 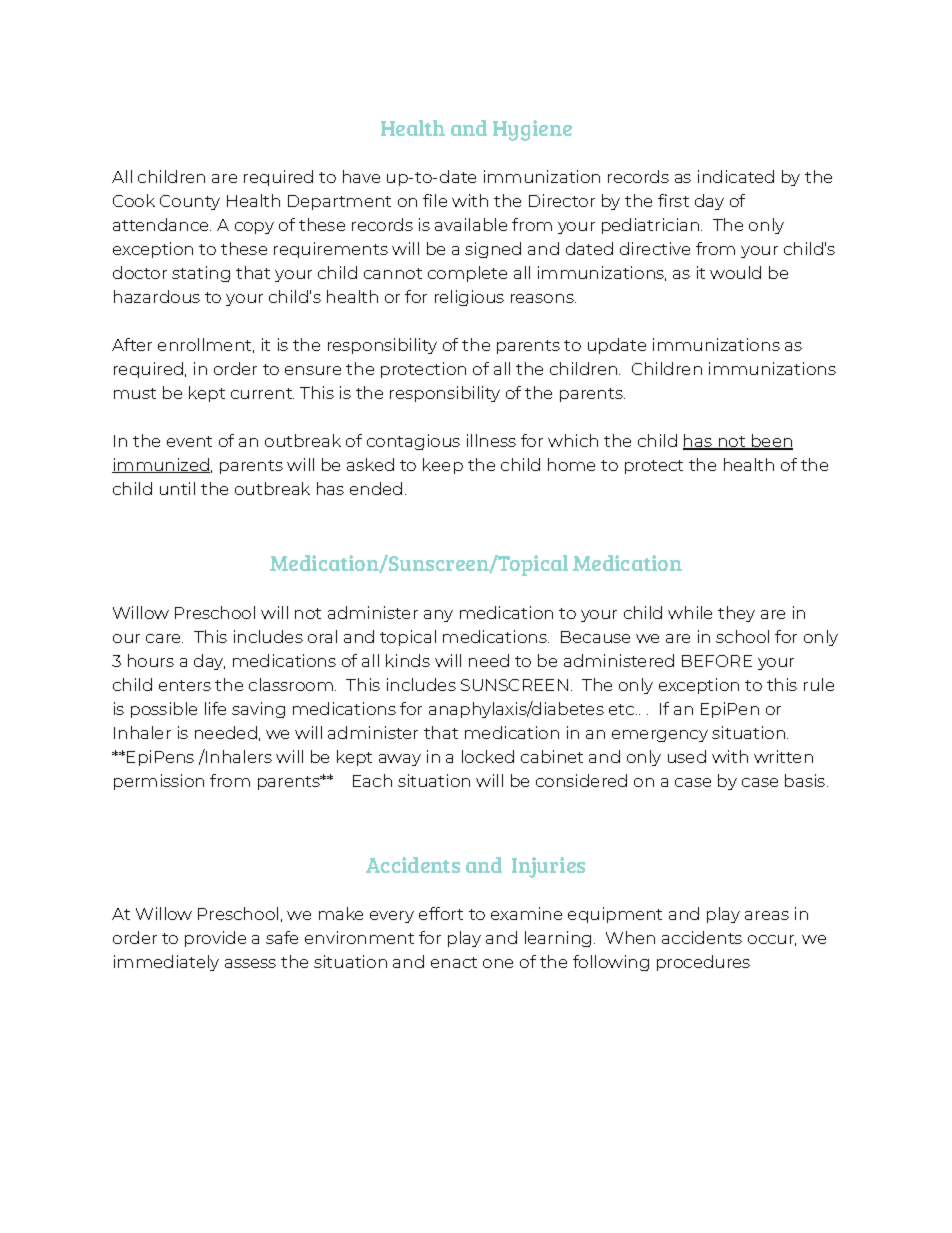 What do you see at coordinates (532, 130) in the screenshot?
I see `Hygiene` at bounding box center [532, 130].
